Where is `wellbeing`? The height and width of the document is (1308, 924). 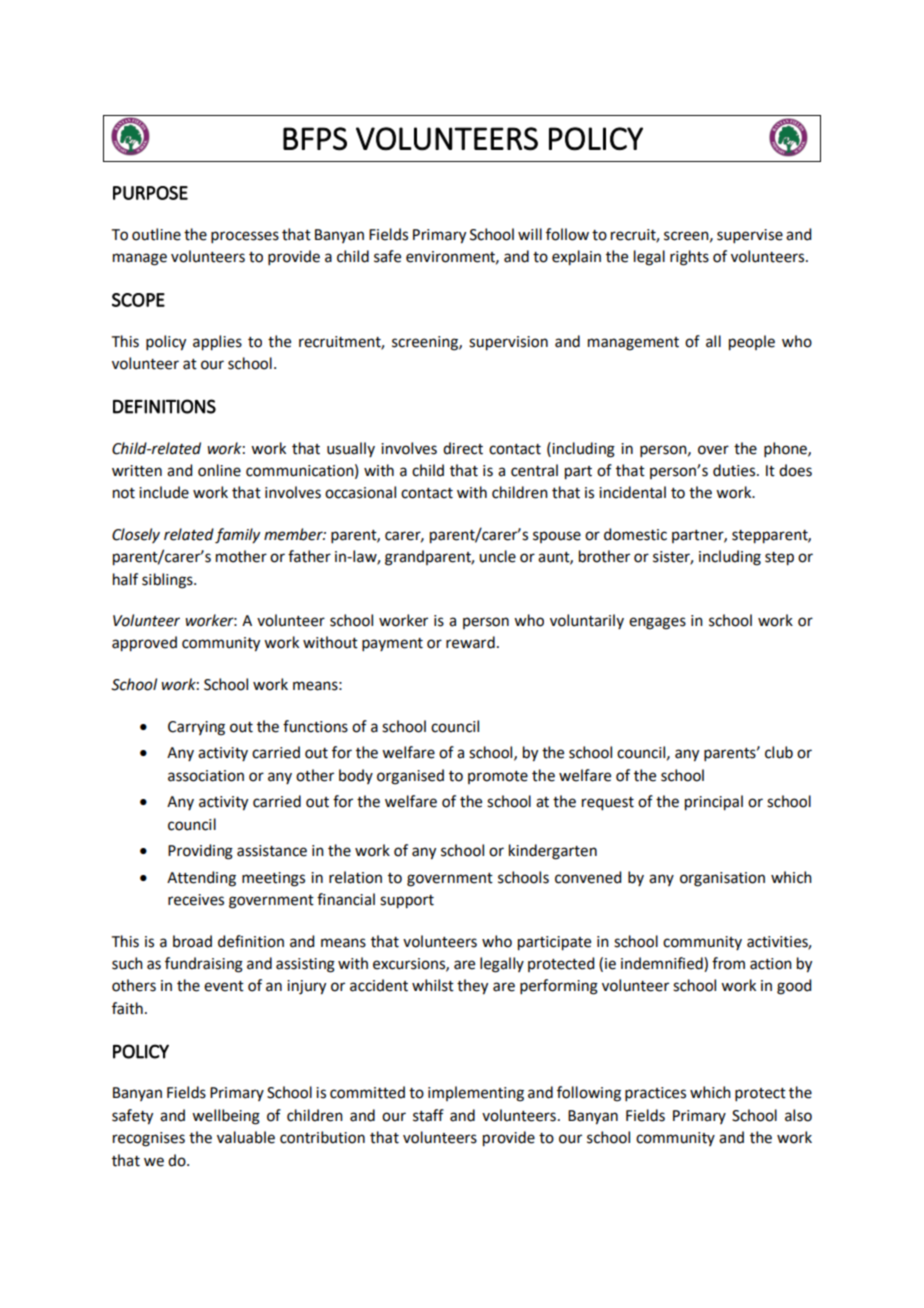 wellbeing is located at coordinates (226, 1117).
